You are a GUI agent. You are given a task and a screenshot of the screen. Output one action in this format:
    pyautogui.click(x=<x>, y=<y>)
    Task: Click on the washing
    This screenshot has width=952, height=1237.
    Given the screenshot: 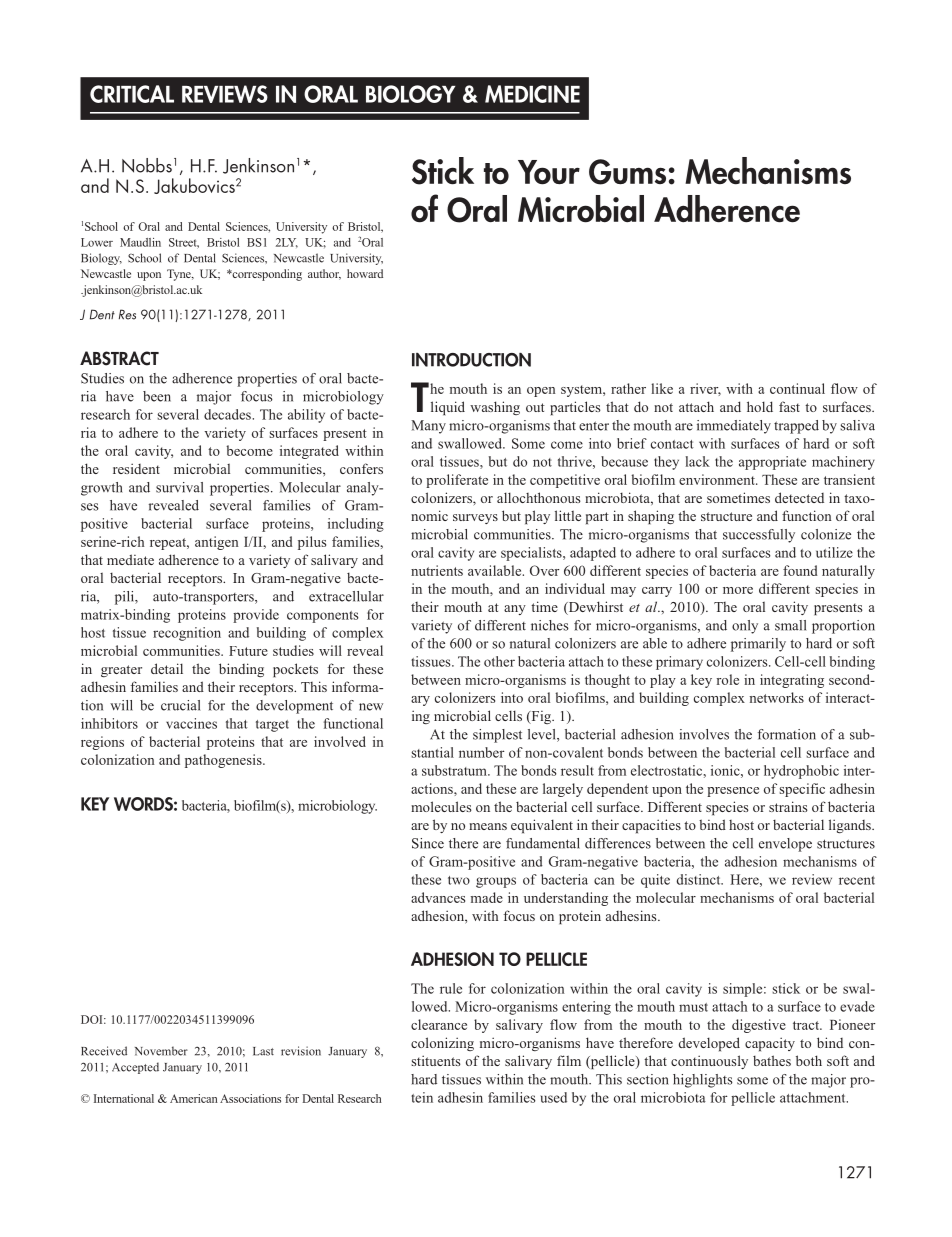 What is the action you would take?
    pyautogui.click(x=495, y=408)
